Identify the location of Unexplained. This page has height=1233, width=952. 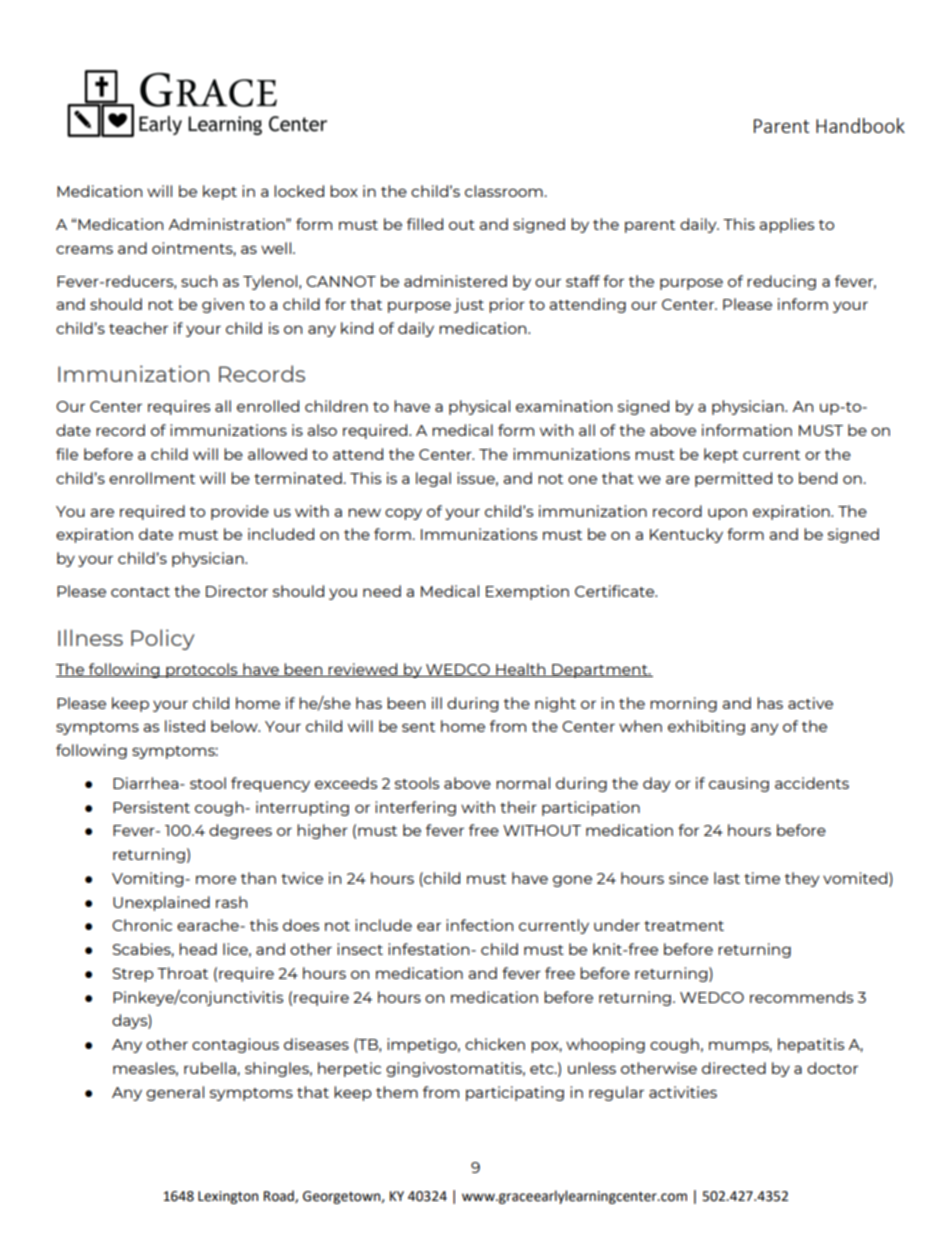
(161, 903).
